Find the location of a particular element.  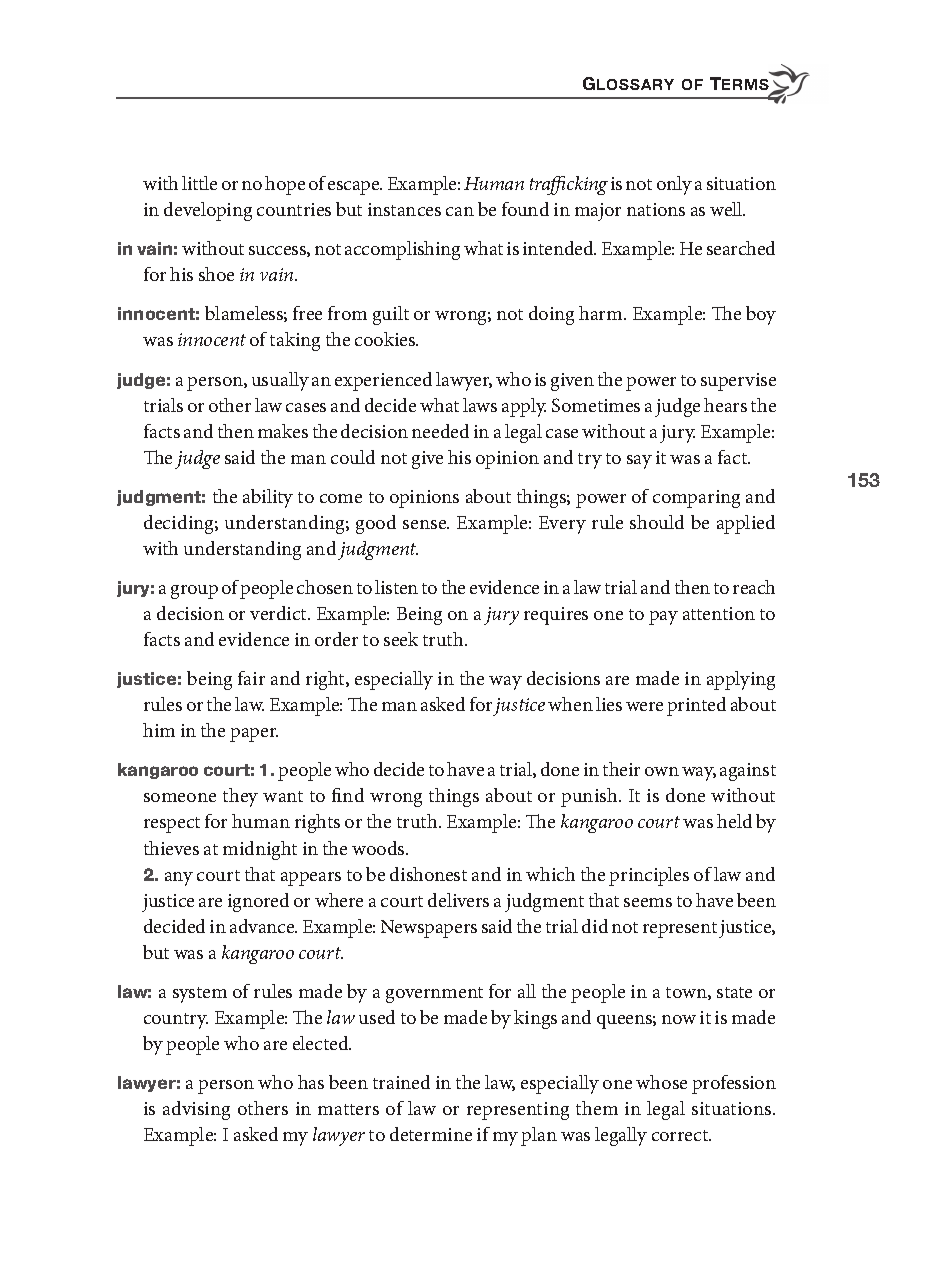

pay is located at coordinates (663, 618).
